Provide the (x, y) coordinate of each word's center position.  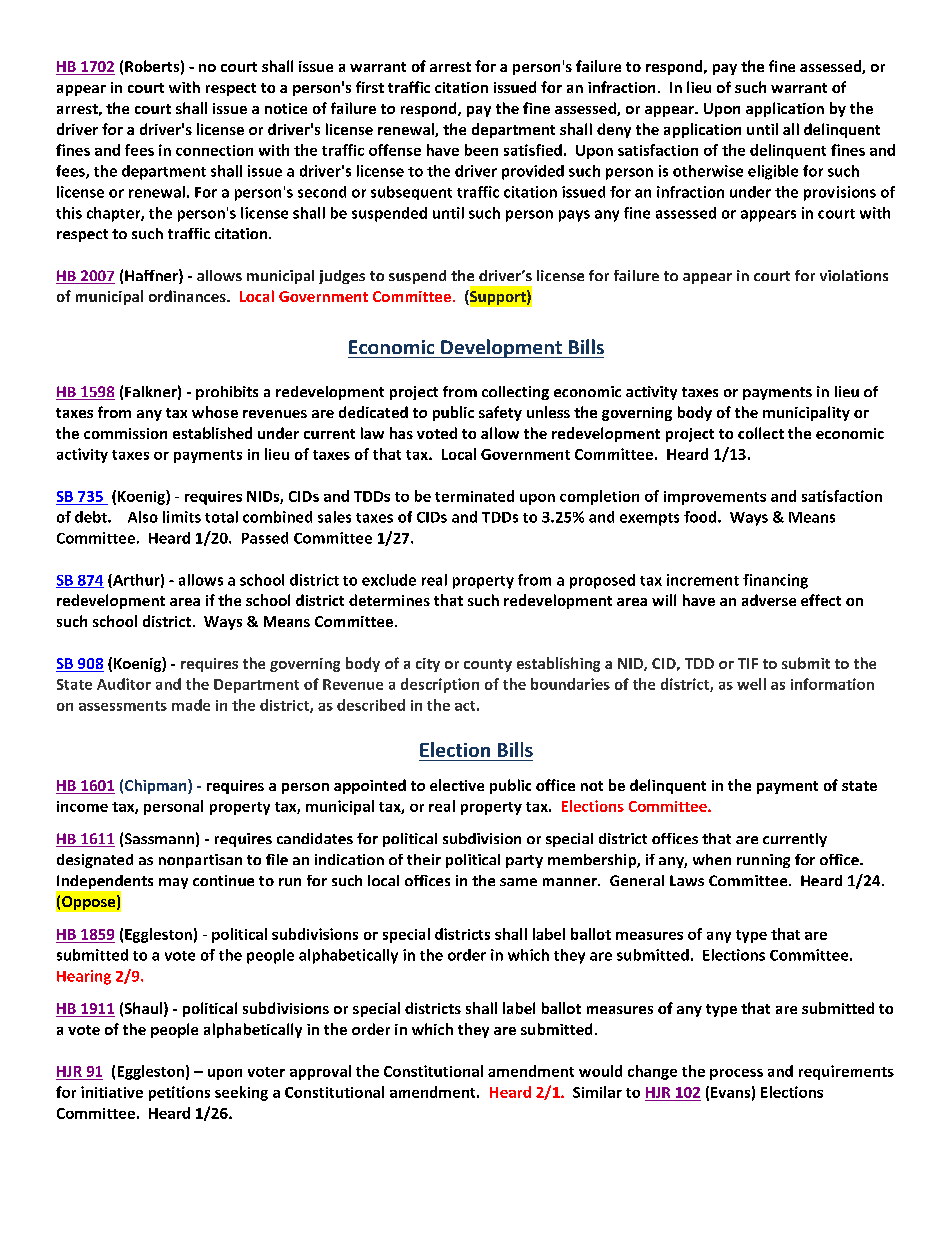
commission (125, 433)
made (191, 705)
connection (214, 150)
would (600, 1071)
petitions (179, 1093)
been (481, 150)
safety (500, 413)
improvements (715, 498)
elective (457, 785)
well (751, 684)
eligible (773, 172)
